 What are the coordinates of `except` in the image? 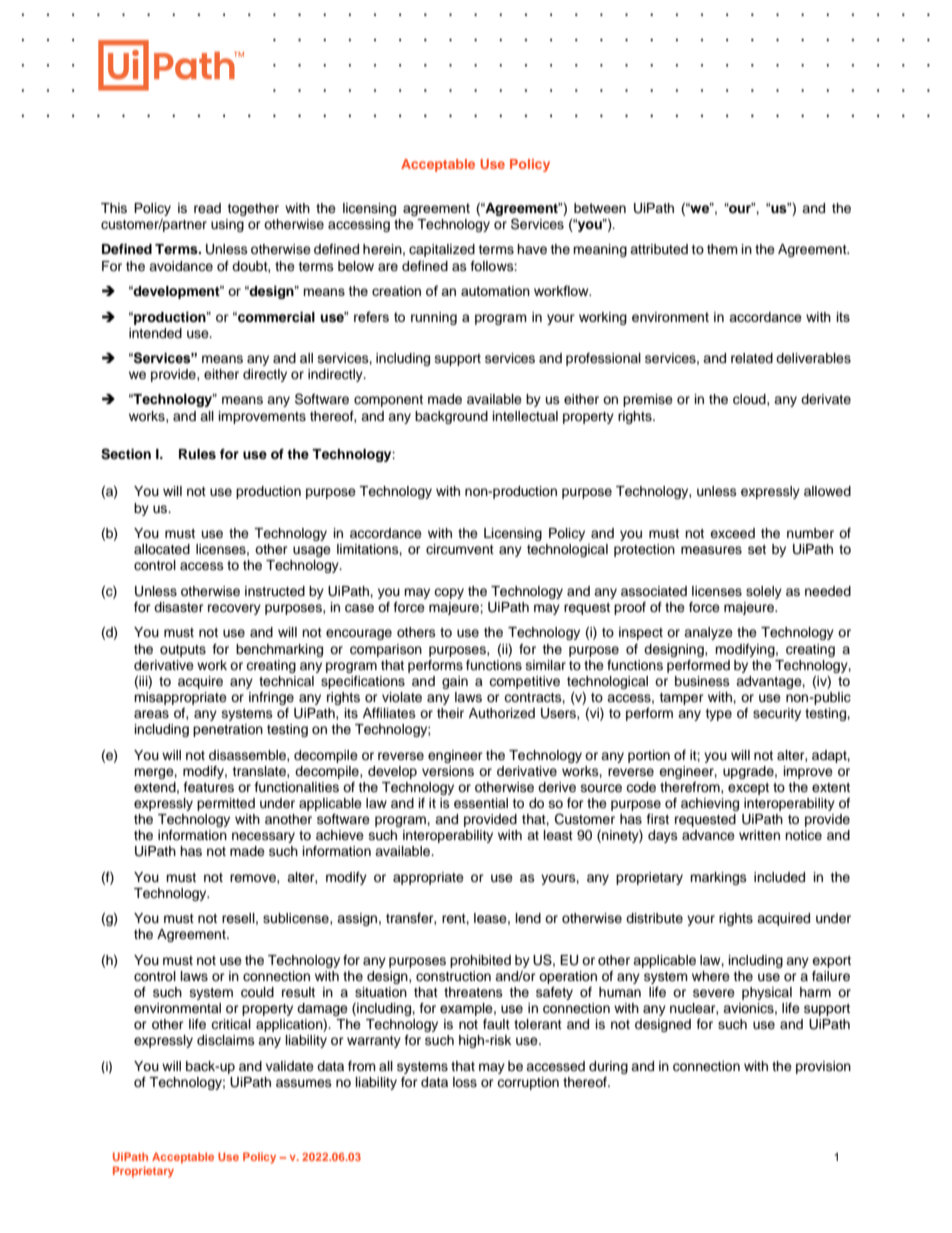 It's located at (748, 789).
